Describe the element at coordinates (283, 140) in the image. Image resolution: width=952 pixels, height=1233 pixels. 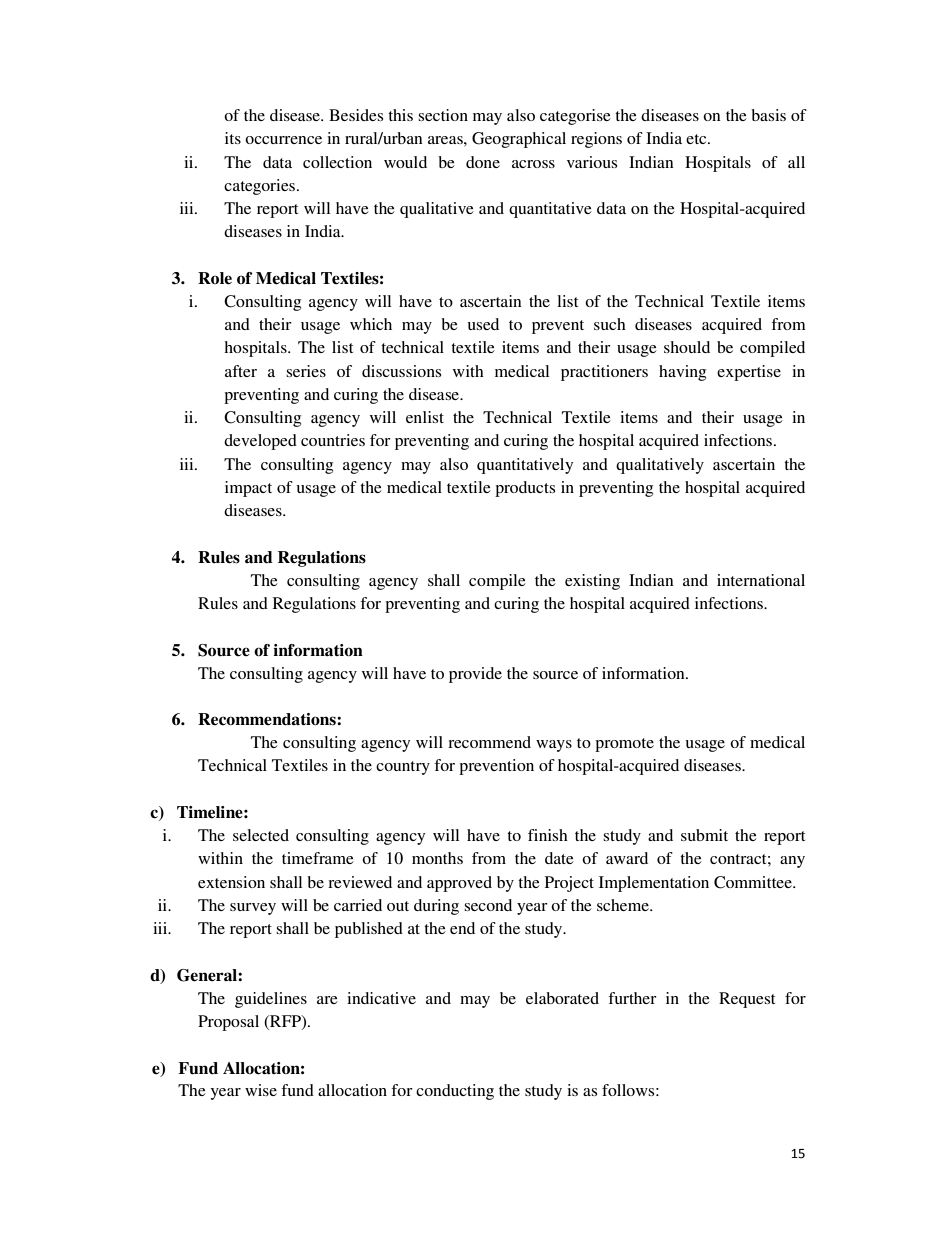
I see `occurrence` at that location.
